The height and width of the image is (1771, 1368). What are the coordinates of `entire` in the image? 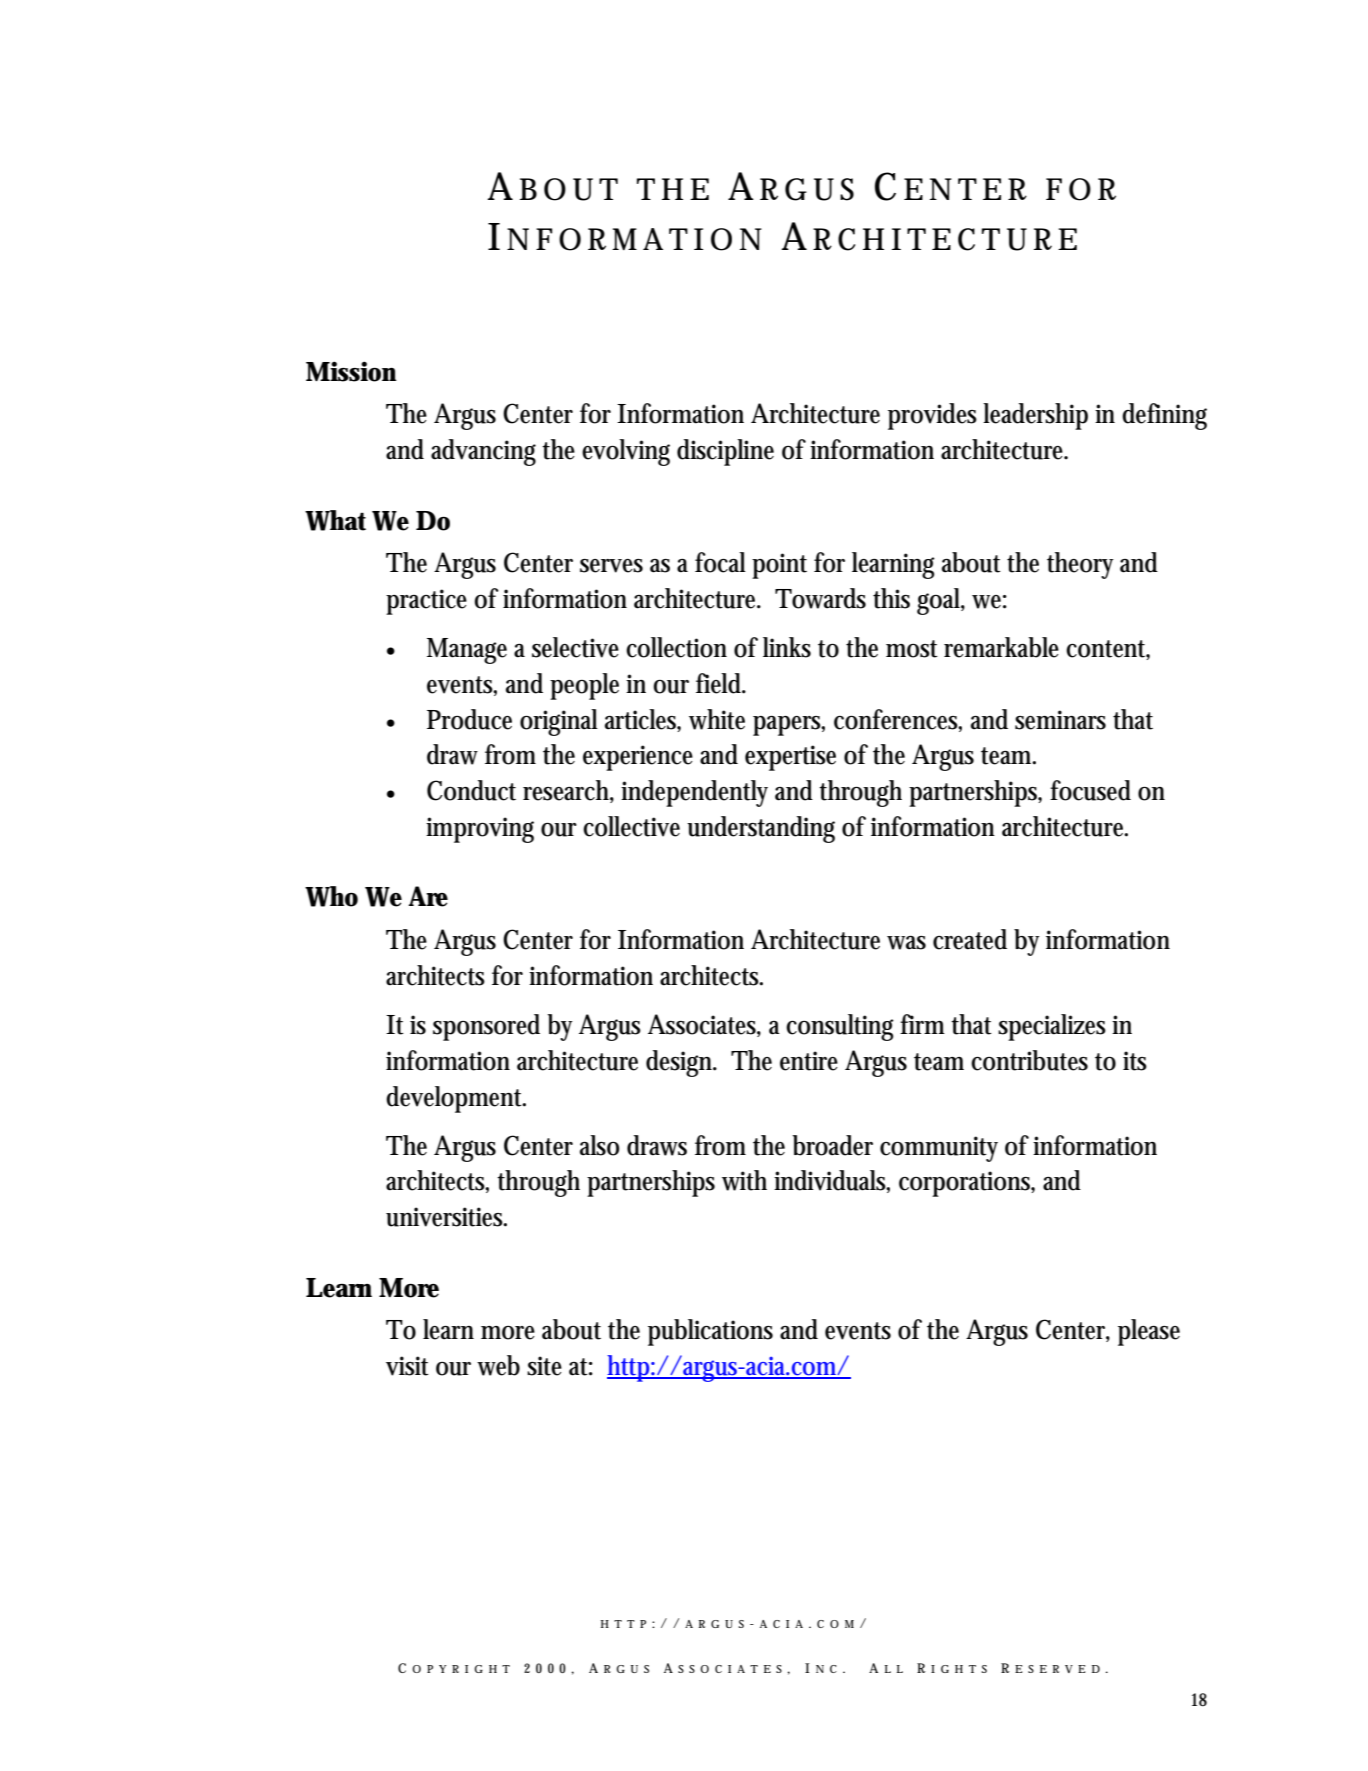 It's located at (809, 1061).
